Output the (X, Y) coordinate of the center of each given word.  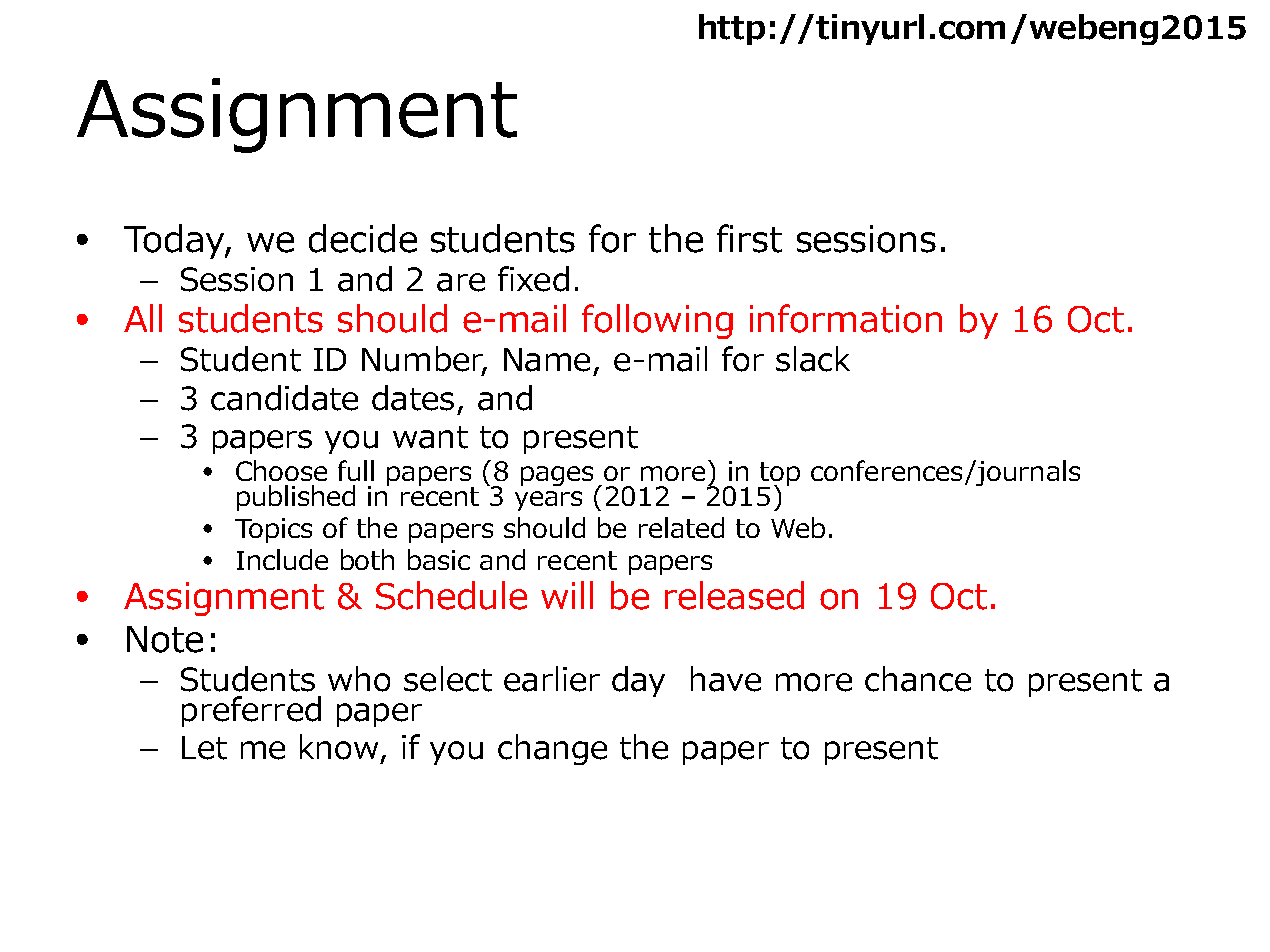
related (681, 527)
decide (363, 238)
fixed (533, 279)
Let (204, 748)
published (296, 498)
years (548, 501)
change (552, 749)
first (749, 238)
